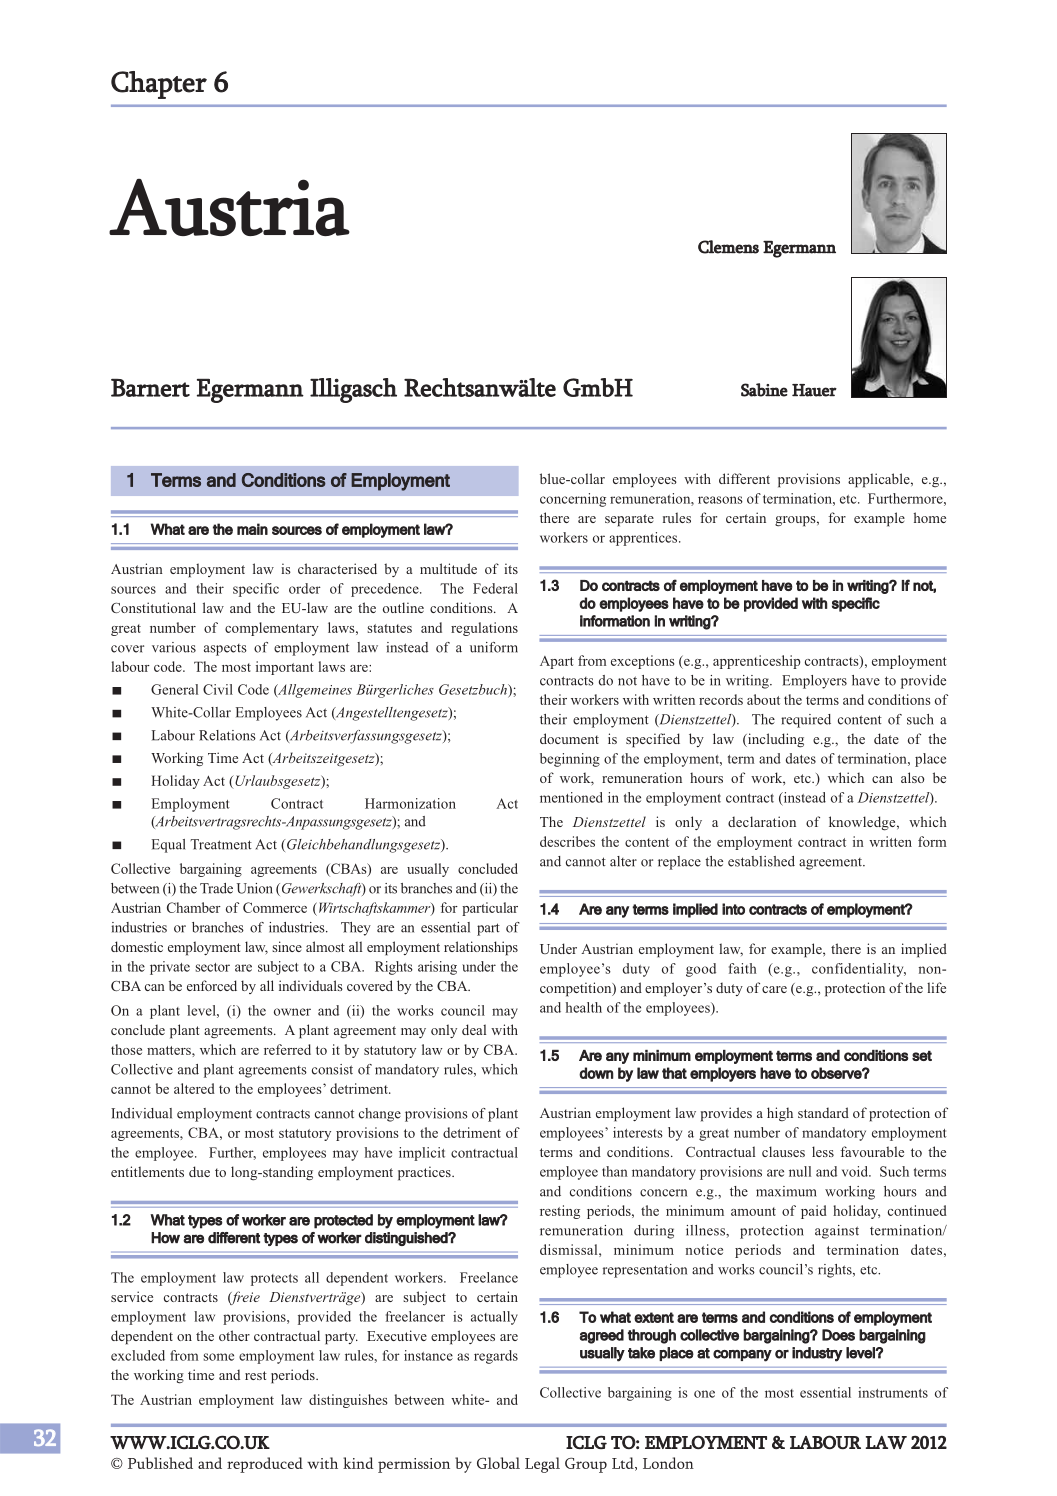 This document has height=1496, width=1057. Describe the element at coordinates (596, 1073) in the document. I see `down` at that location.
